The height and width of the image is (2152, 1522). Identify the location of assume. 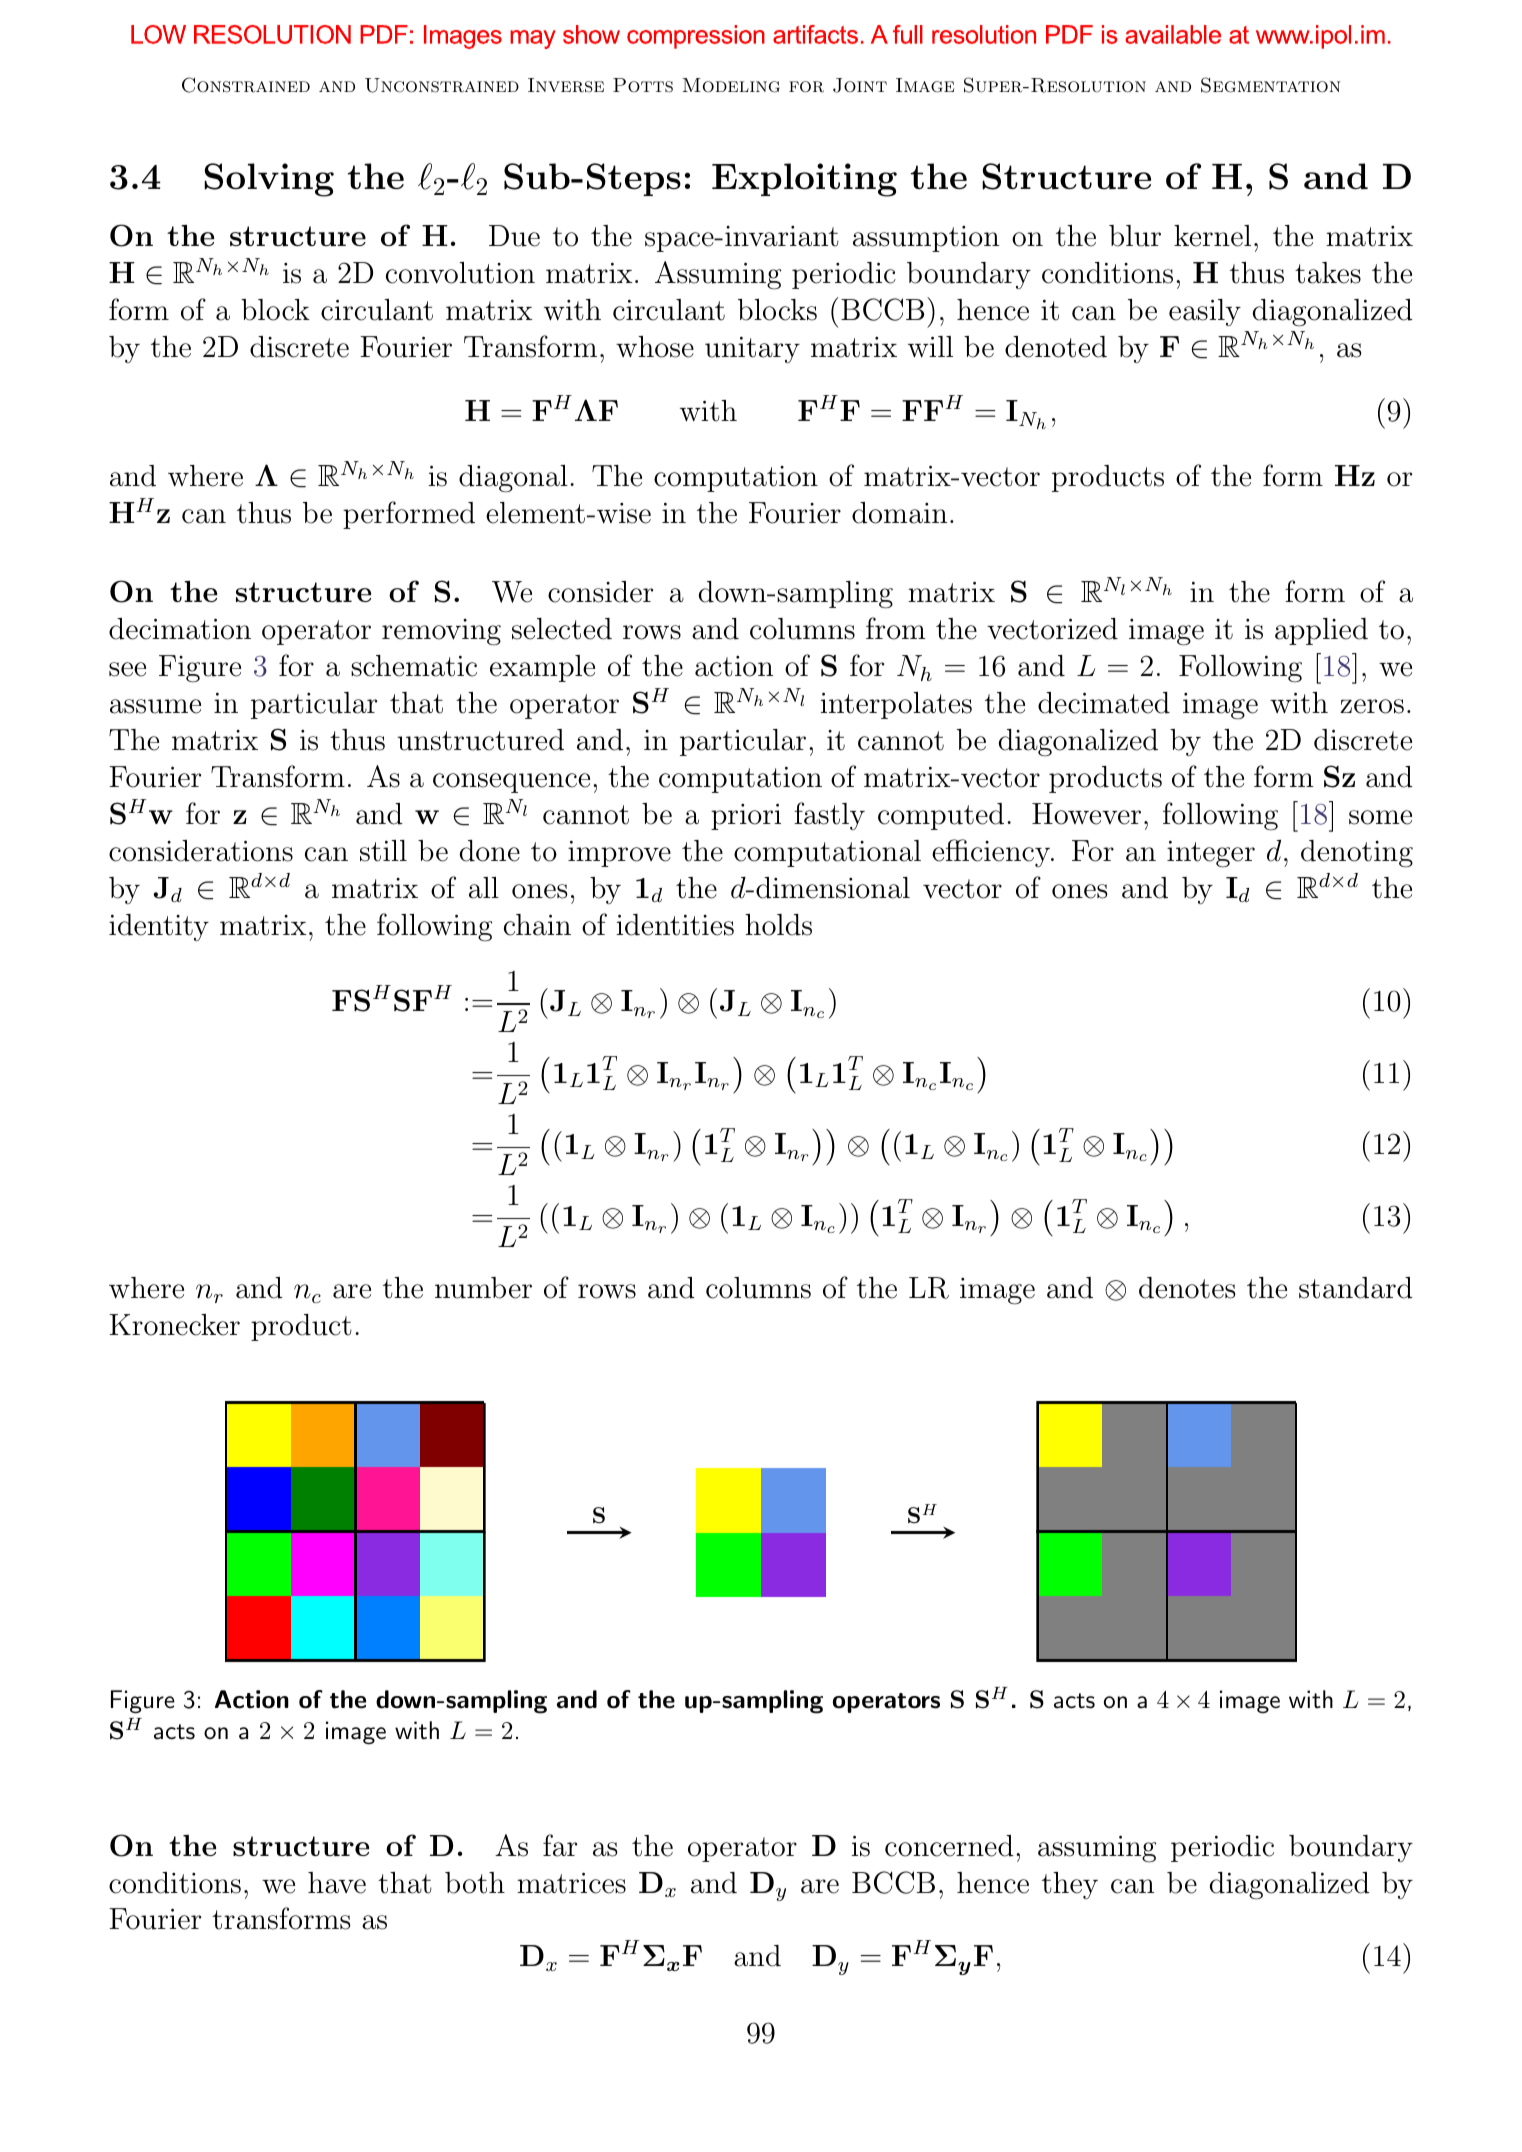
(155, 706).
